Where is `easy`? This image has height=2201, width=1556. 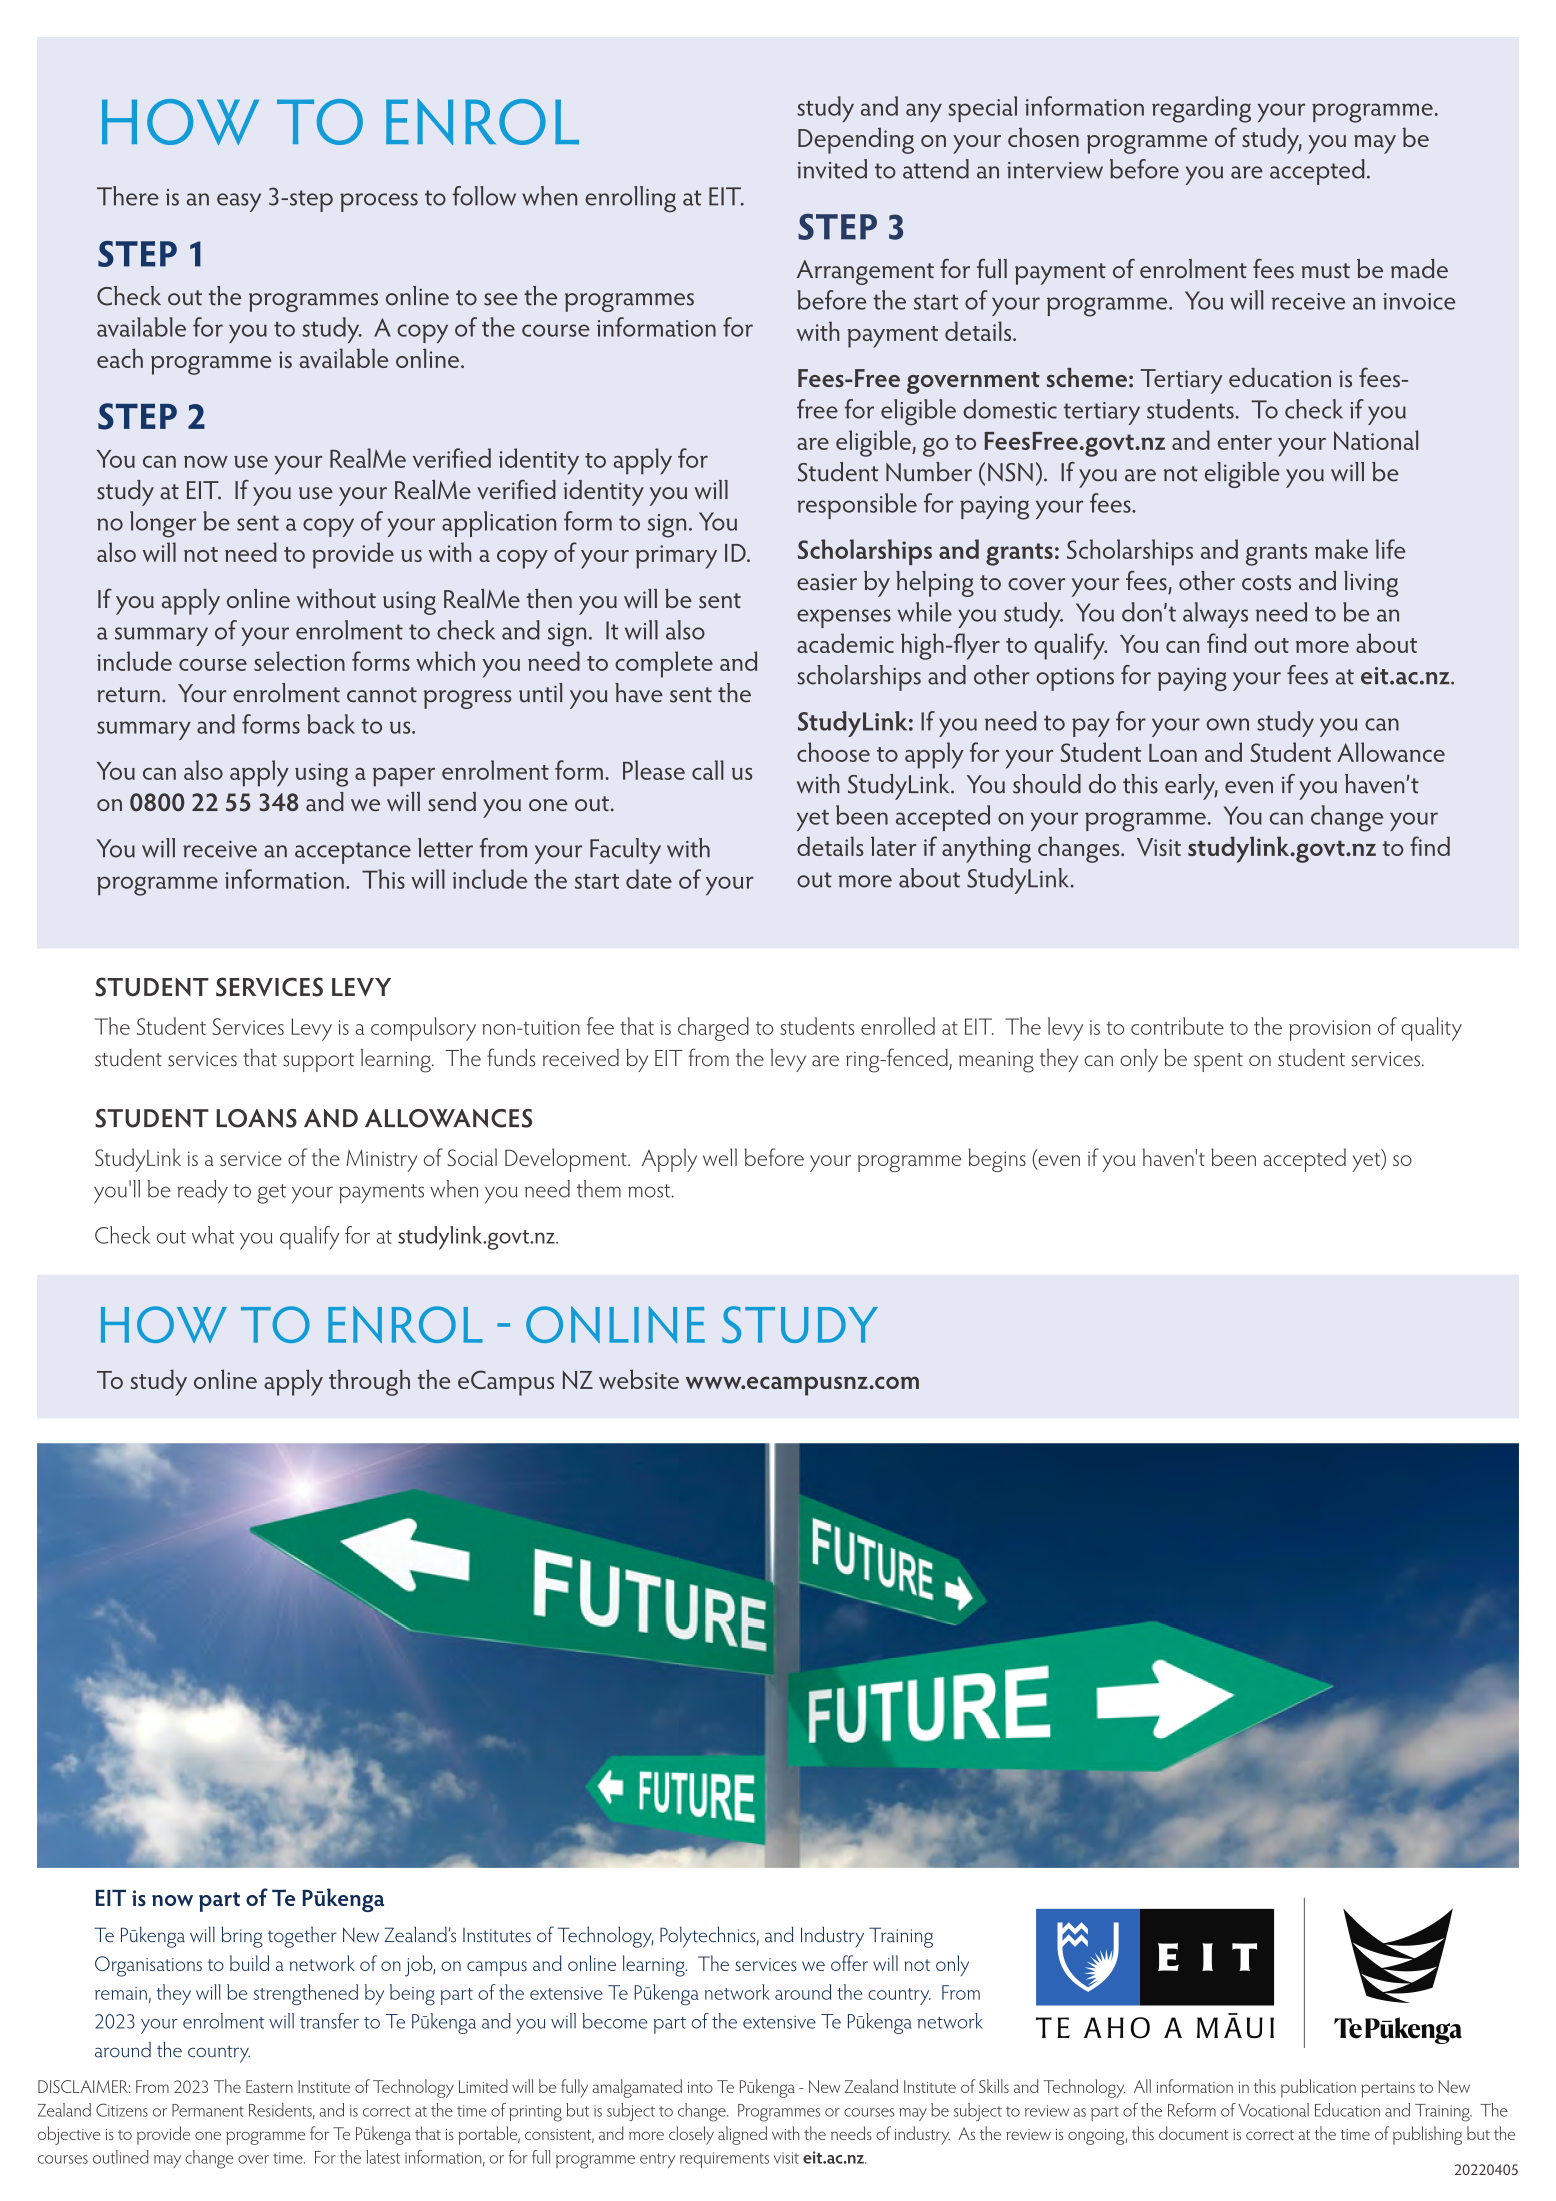
easy is located at coordinates (239, 202).
